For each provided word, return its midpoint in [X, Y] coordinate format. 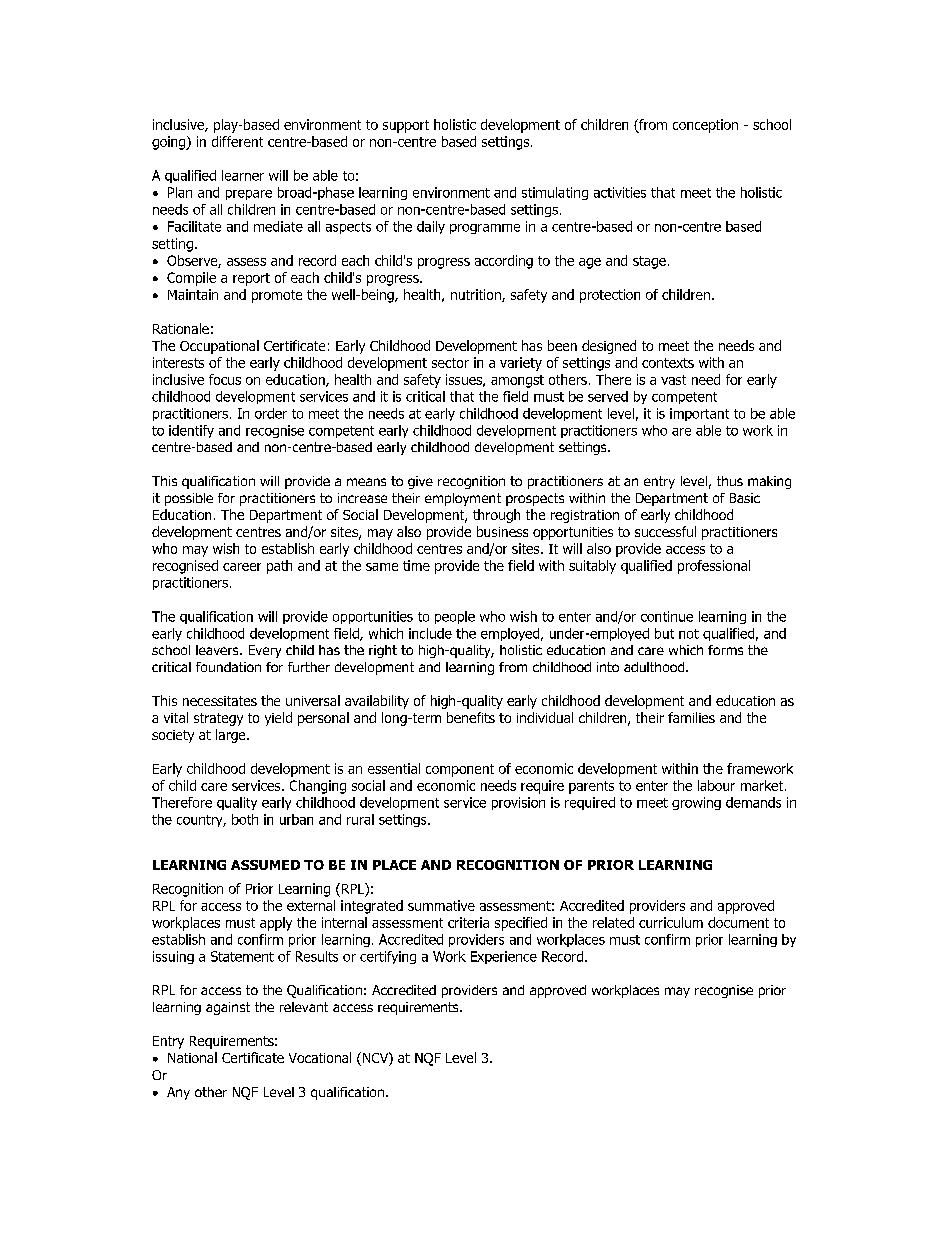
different [237, 141]
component [460, 770]
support [406, 126]
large [232, 736]
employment [463, 499]
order [271, 413]
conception [705, 126]
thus [730, 481]
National [192, 1057]
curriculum [671, 922]
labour [716, 785]
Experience [504, 957]
